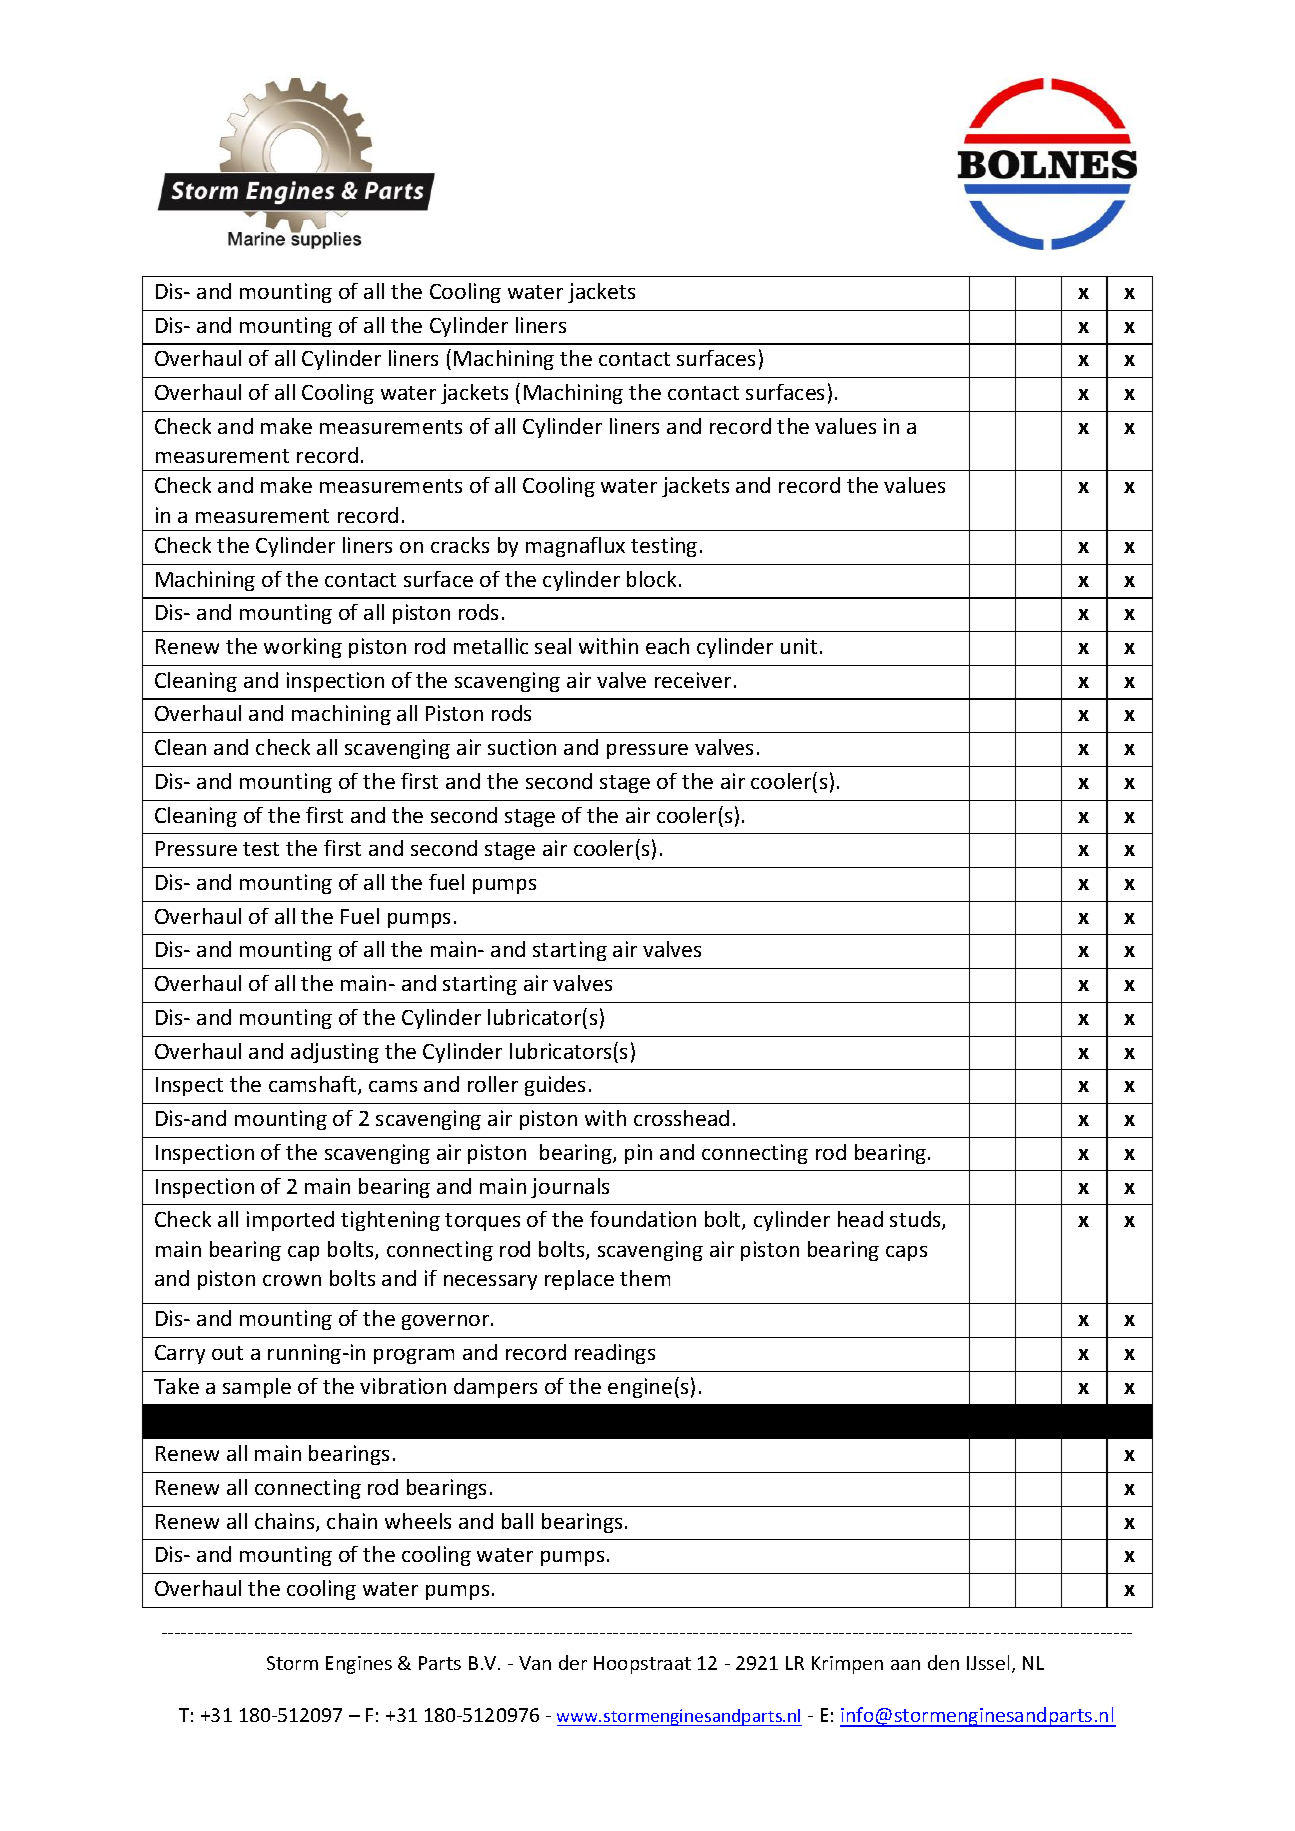  What do you see at coordinates (651, 579) in the screenshot?
I see `block` at bounding box center [651, 579].
